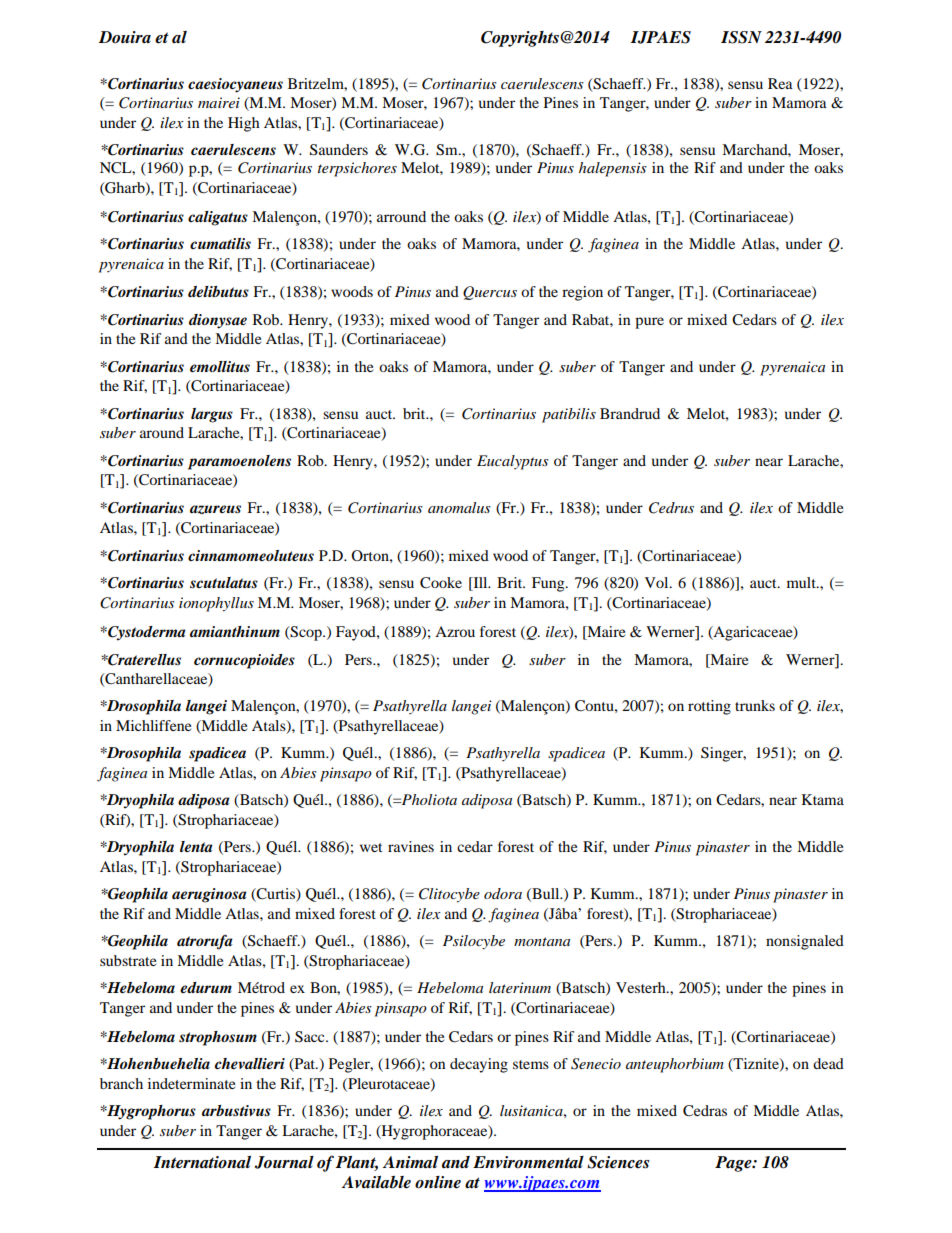 The width and height of the image is (952, 1233). What do you see at coordinates (780, 83) in the image?
I see `Rea` at bounding box center [780, 83].
